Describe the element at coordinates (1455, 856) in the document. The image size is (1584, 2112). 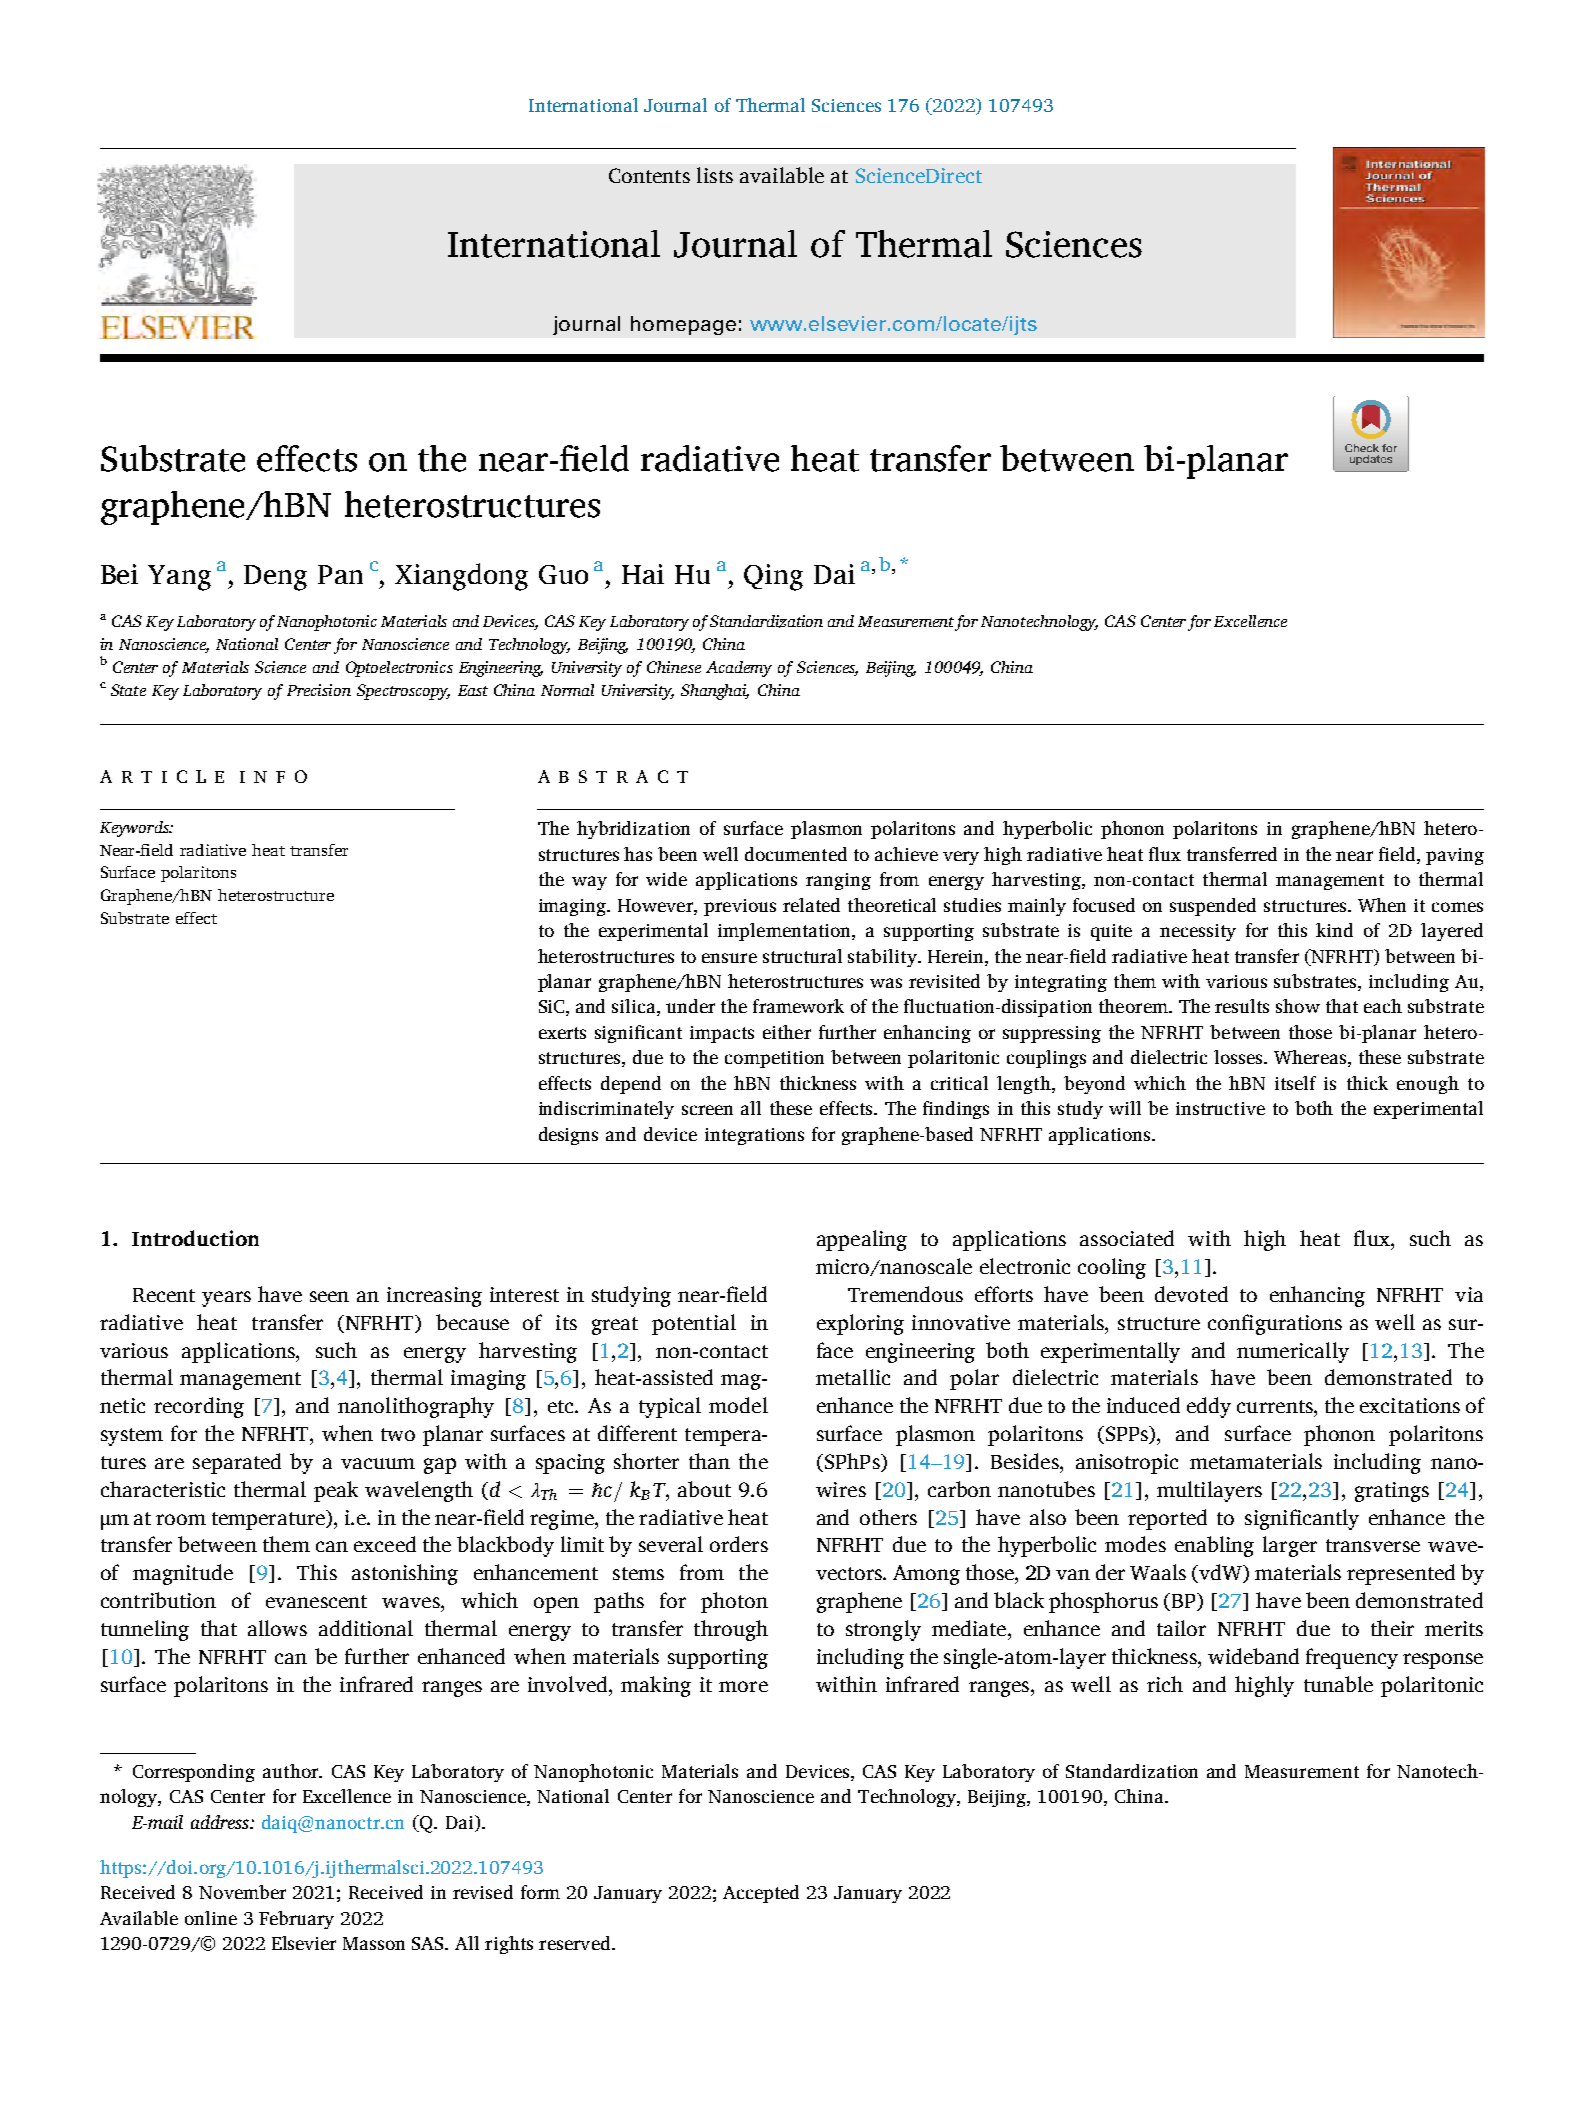
I see `paving` at that location.
